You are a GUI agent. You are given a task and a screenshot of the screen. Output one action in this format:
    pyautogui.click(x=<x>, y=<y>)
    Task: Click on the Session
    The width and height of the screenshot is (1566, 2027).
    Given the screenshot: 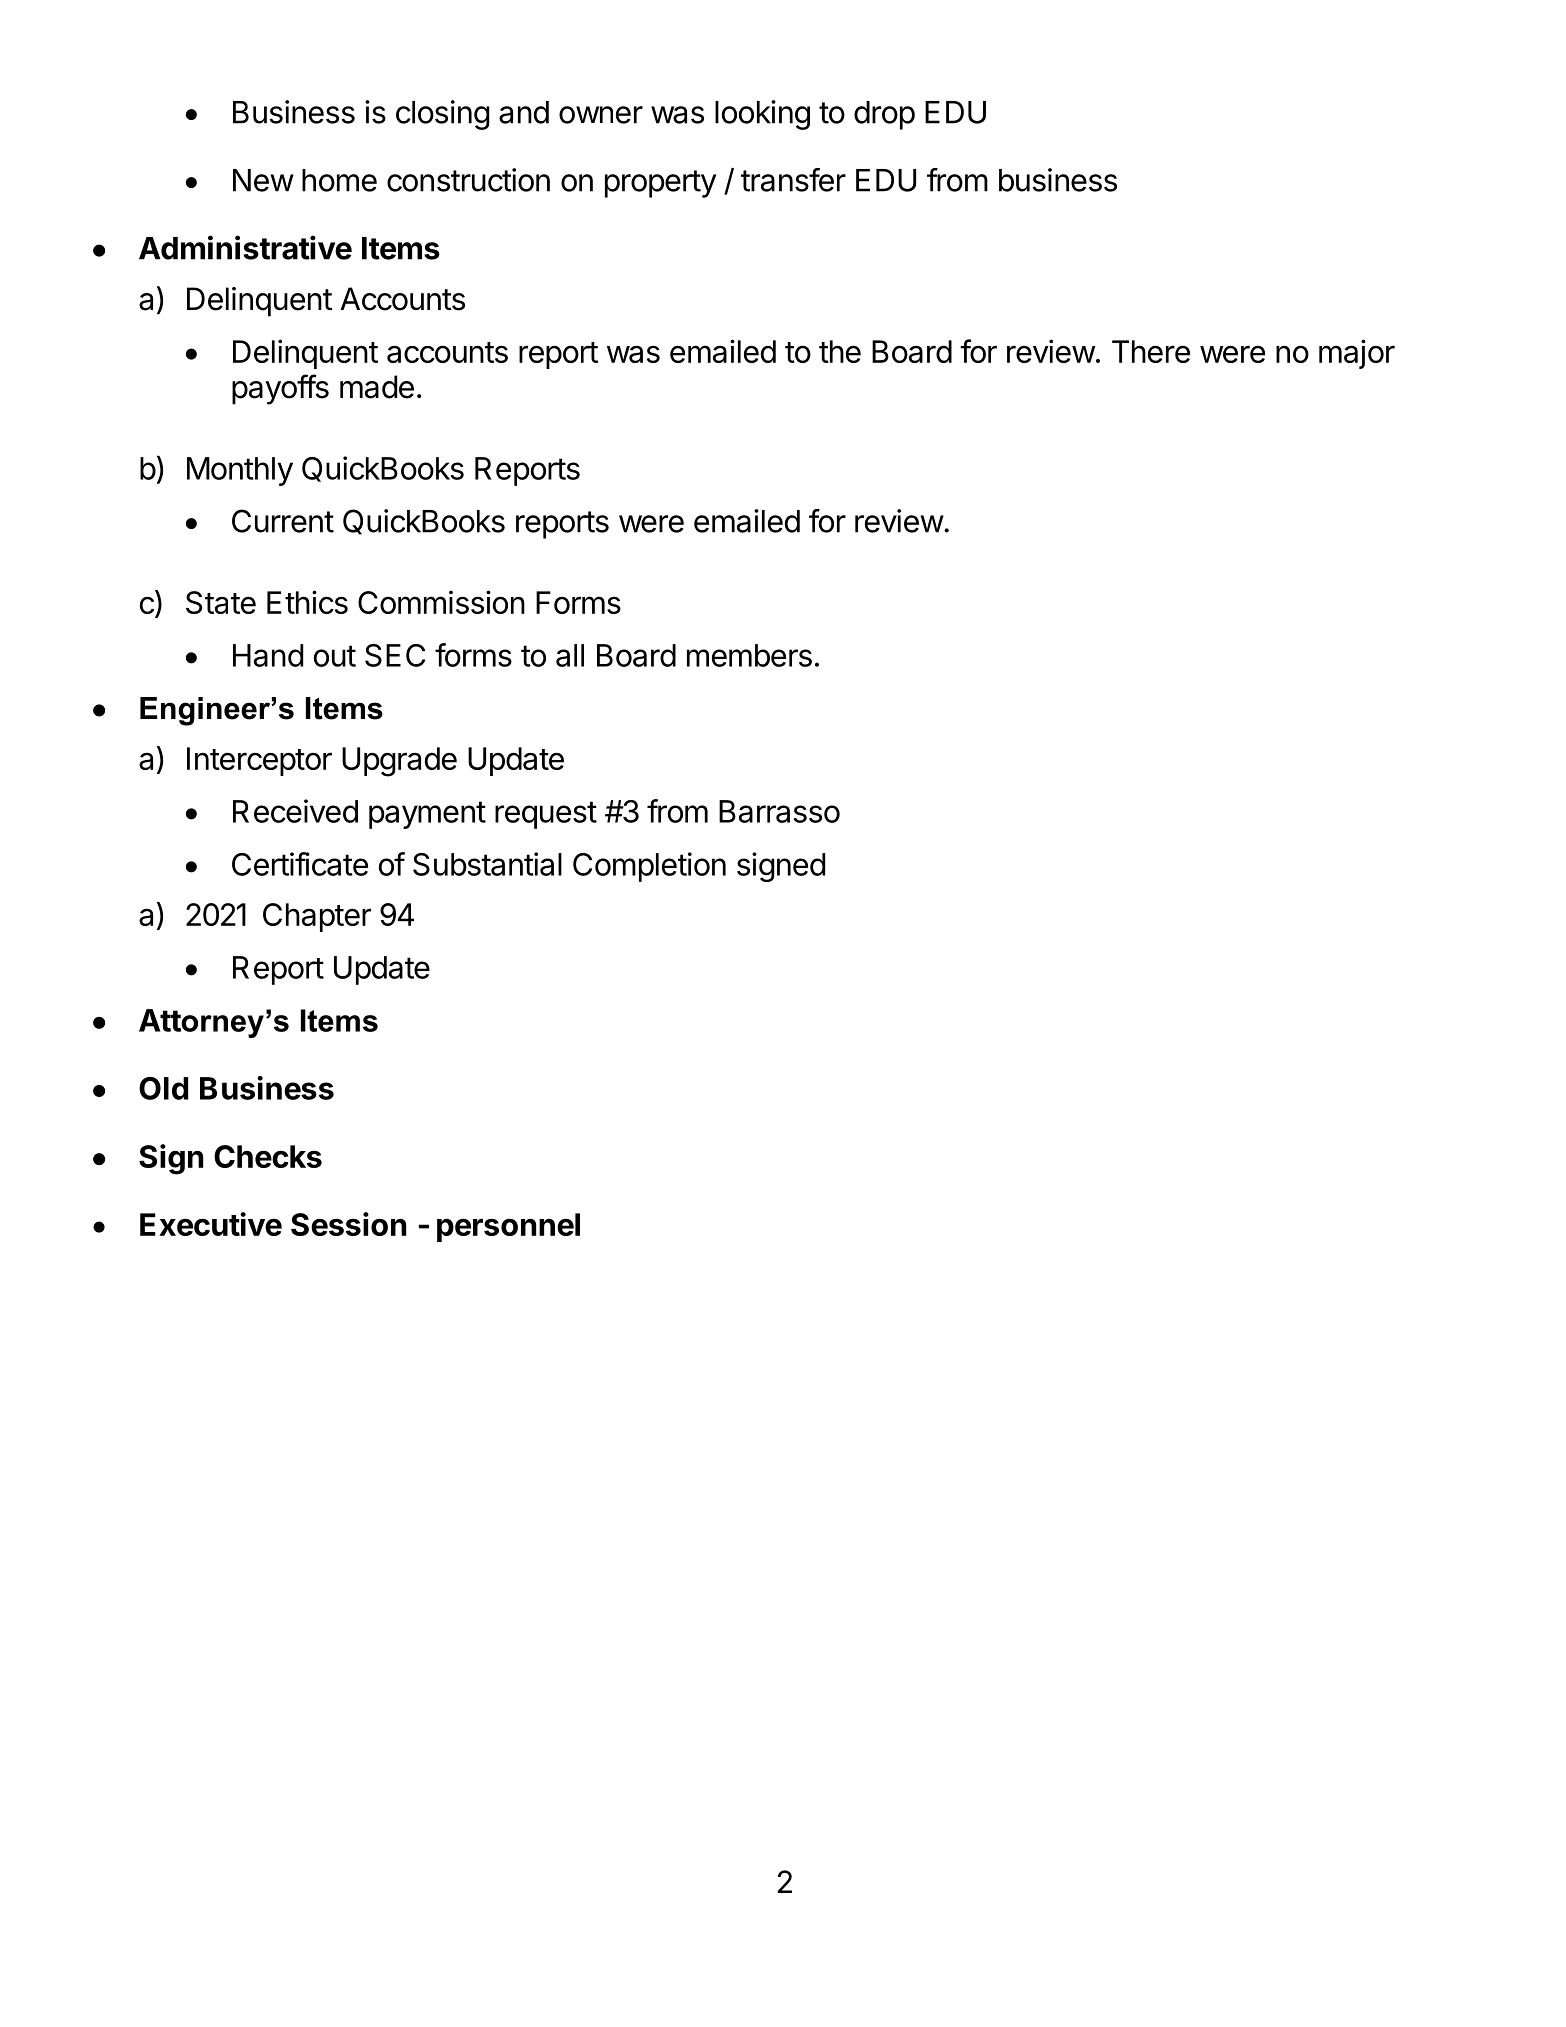 What is the action you would take?
    pyautogui.click(x=349, y=1224)
